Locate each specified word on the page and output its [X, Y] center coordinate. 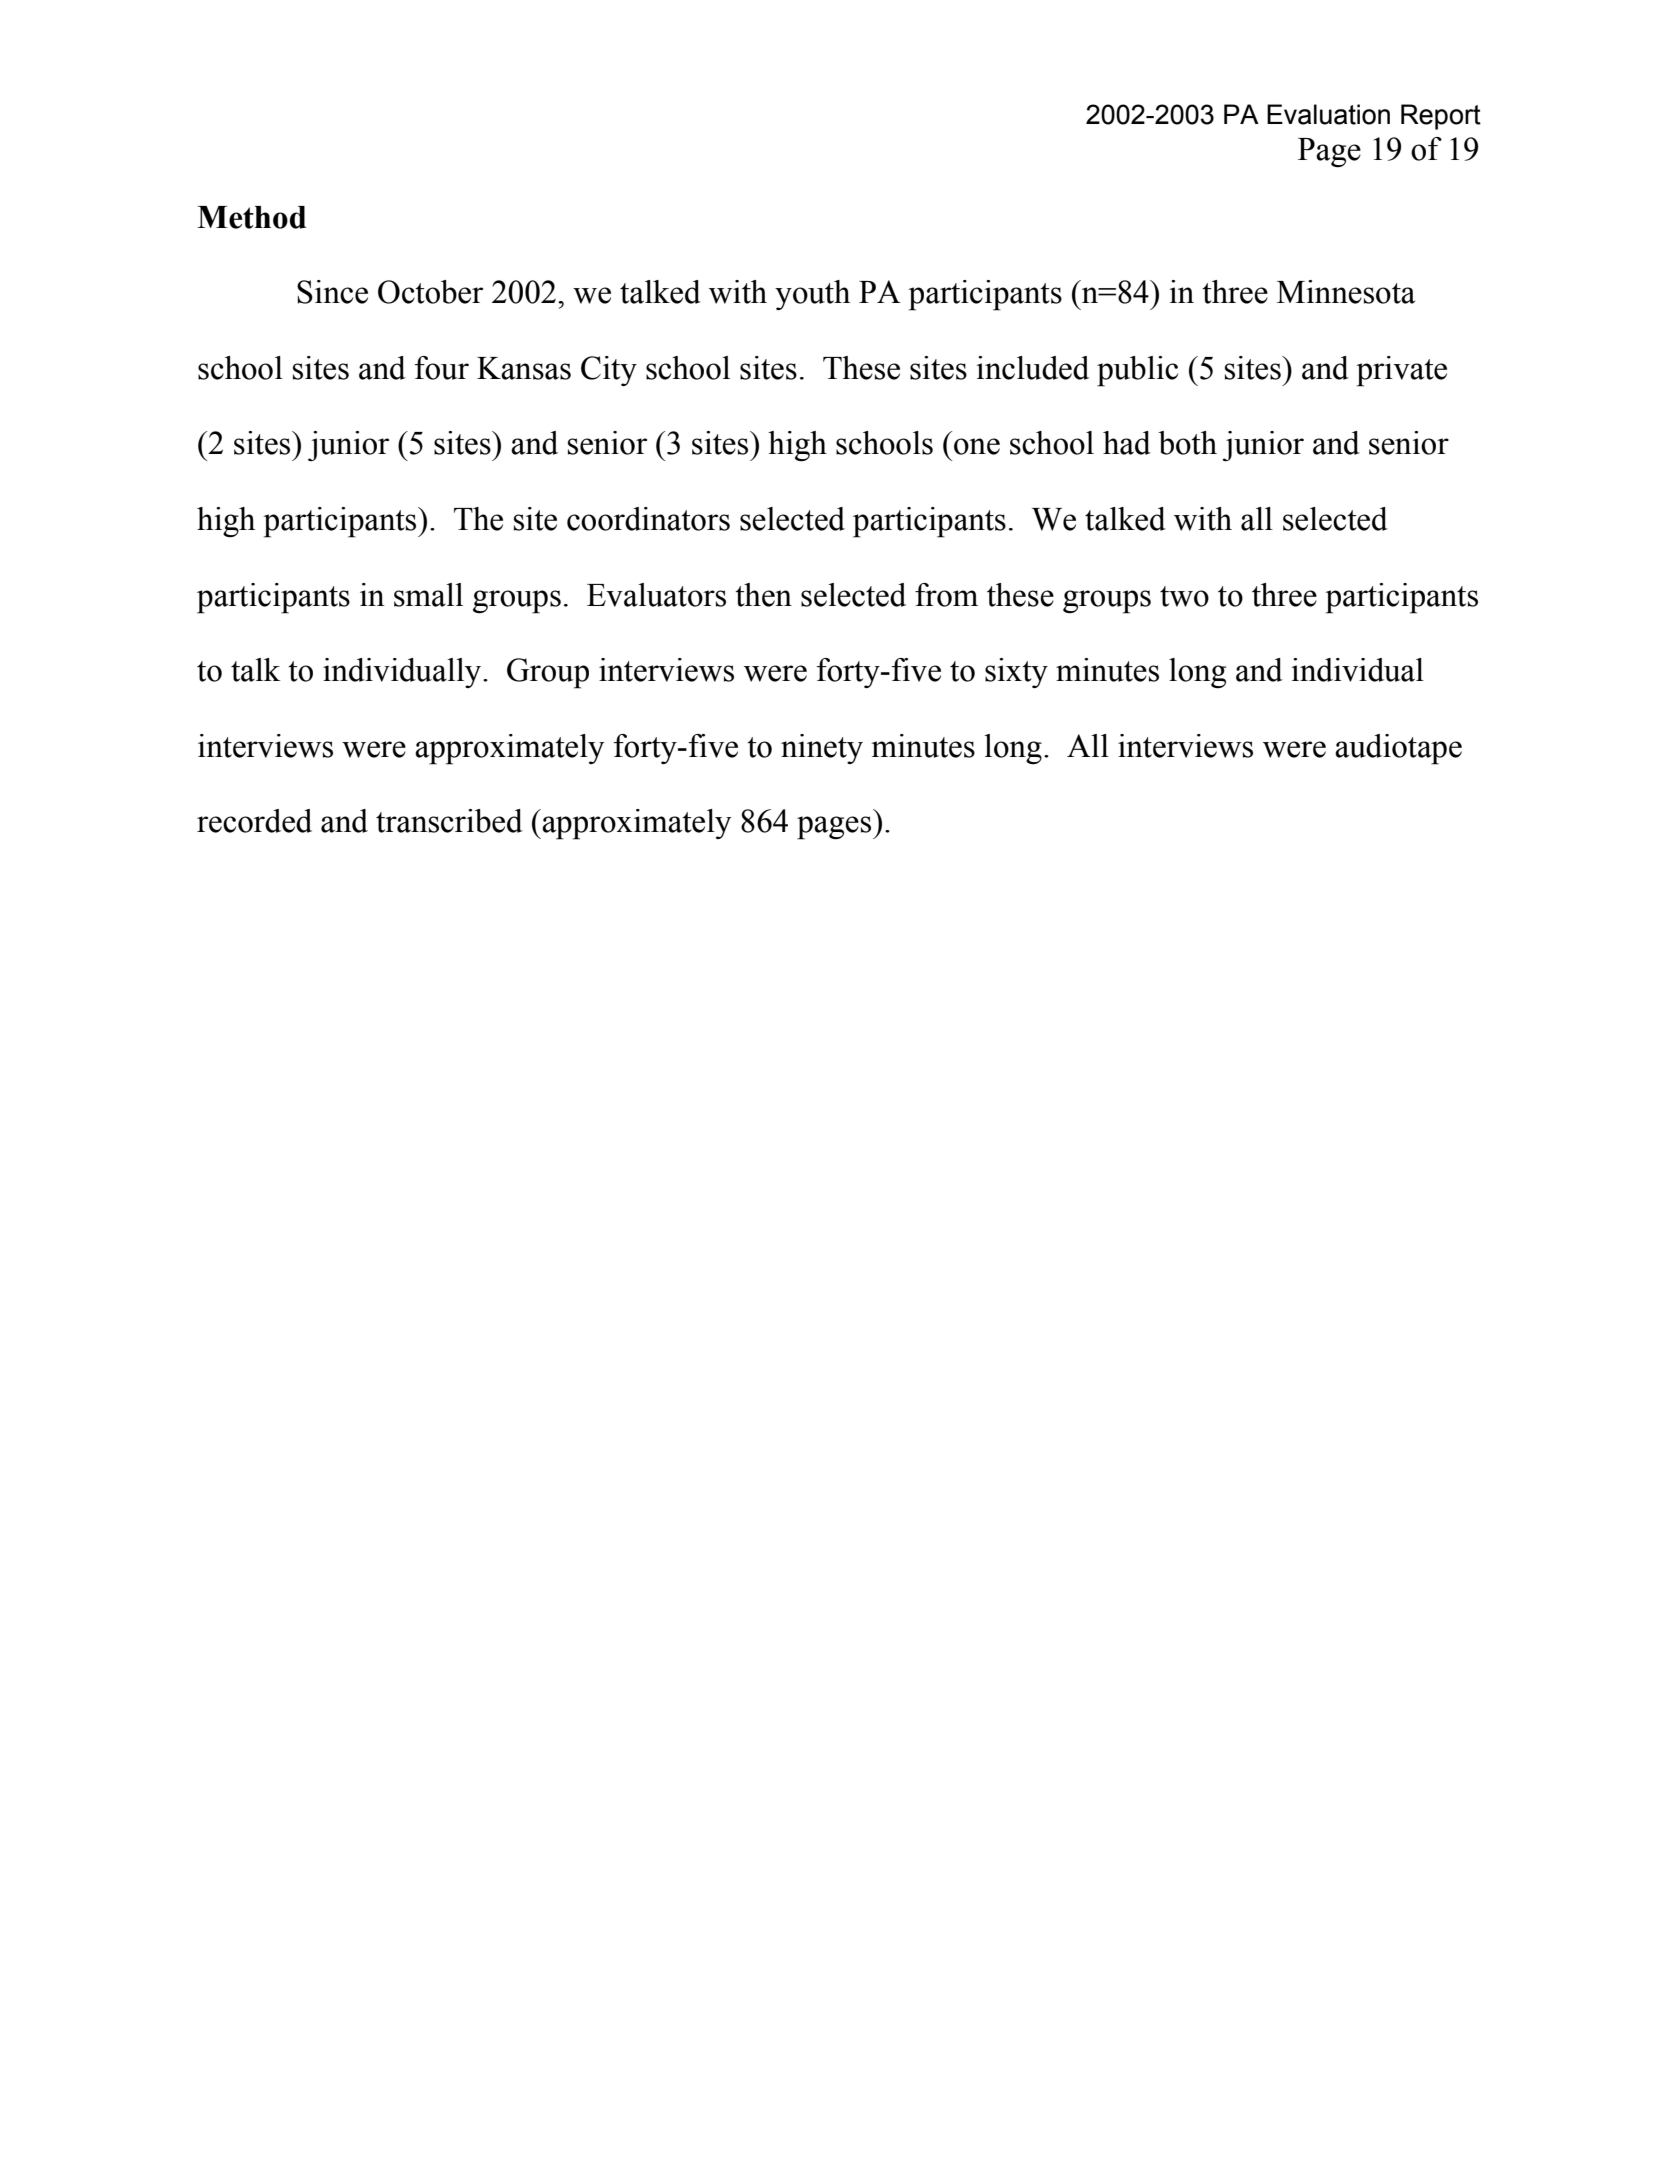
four [442, 368]
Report [1441, 117]
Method [251, 217]
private [1401, 371]
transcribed [449, 821]
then [763, 595]
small [428, 595]
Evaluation [1328, 114]
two [1184, 596]
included [1033, 368]
